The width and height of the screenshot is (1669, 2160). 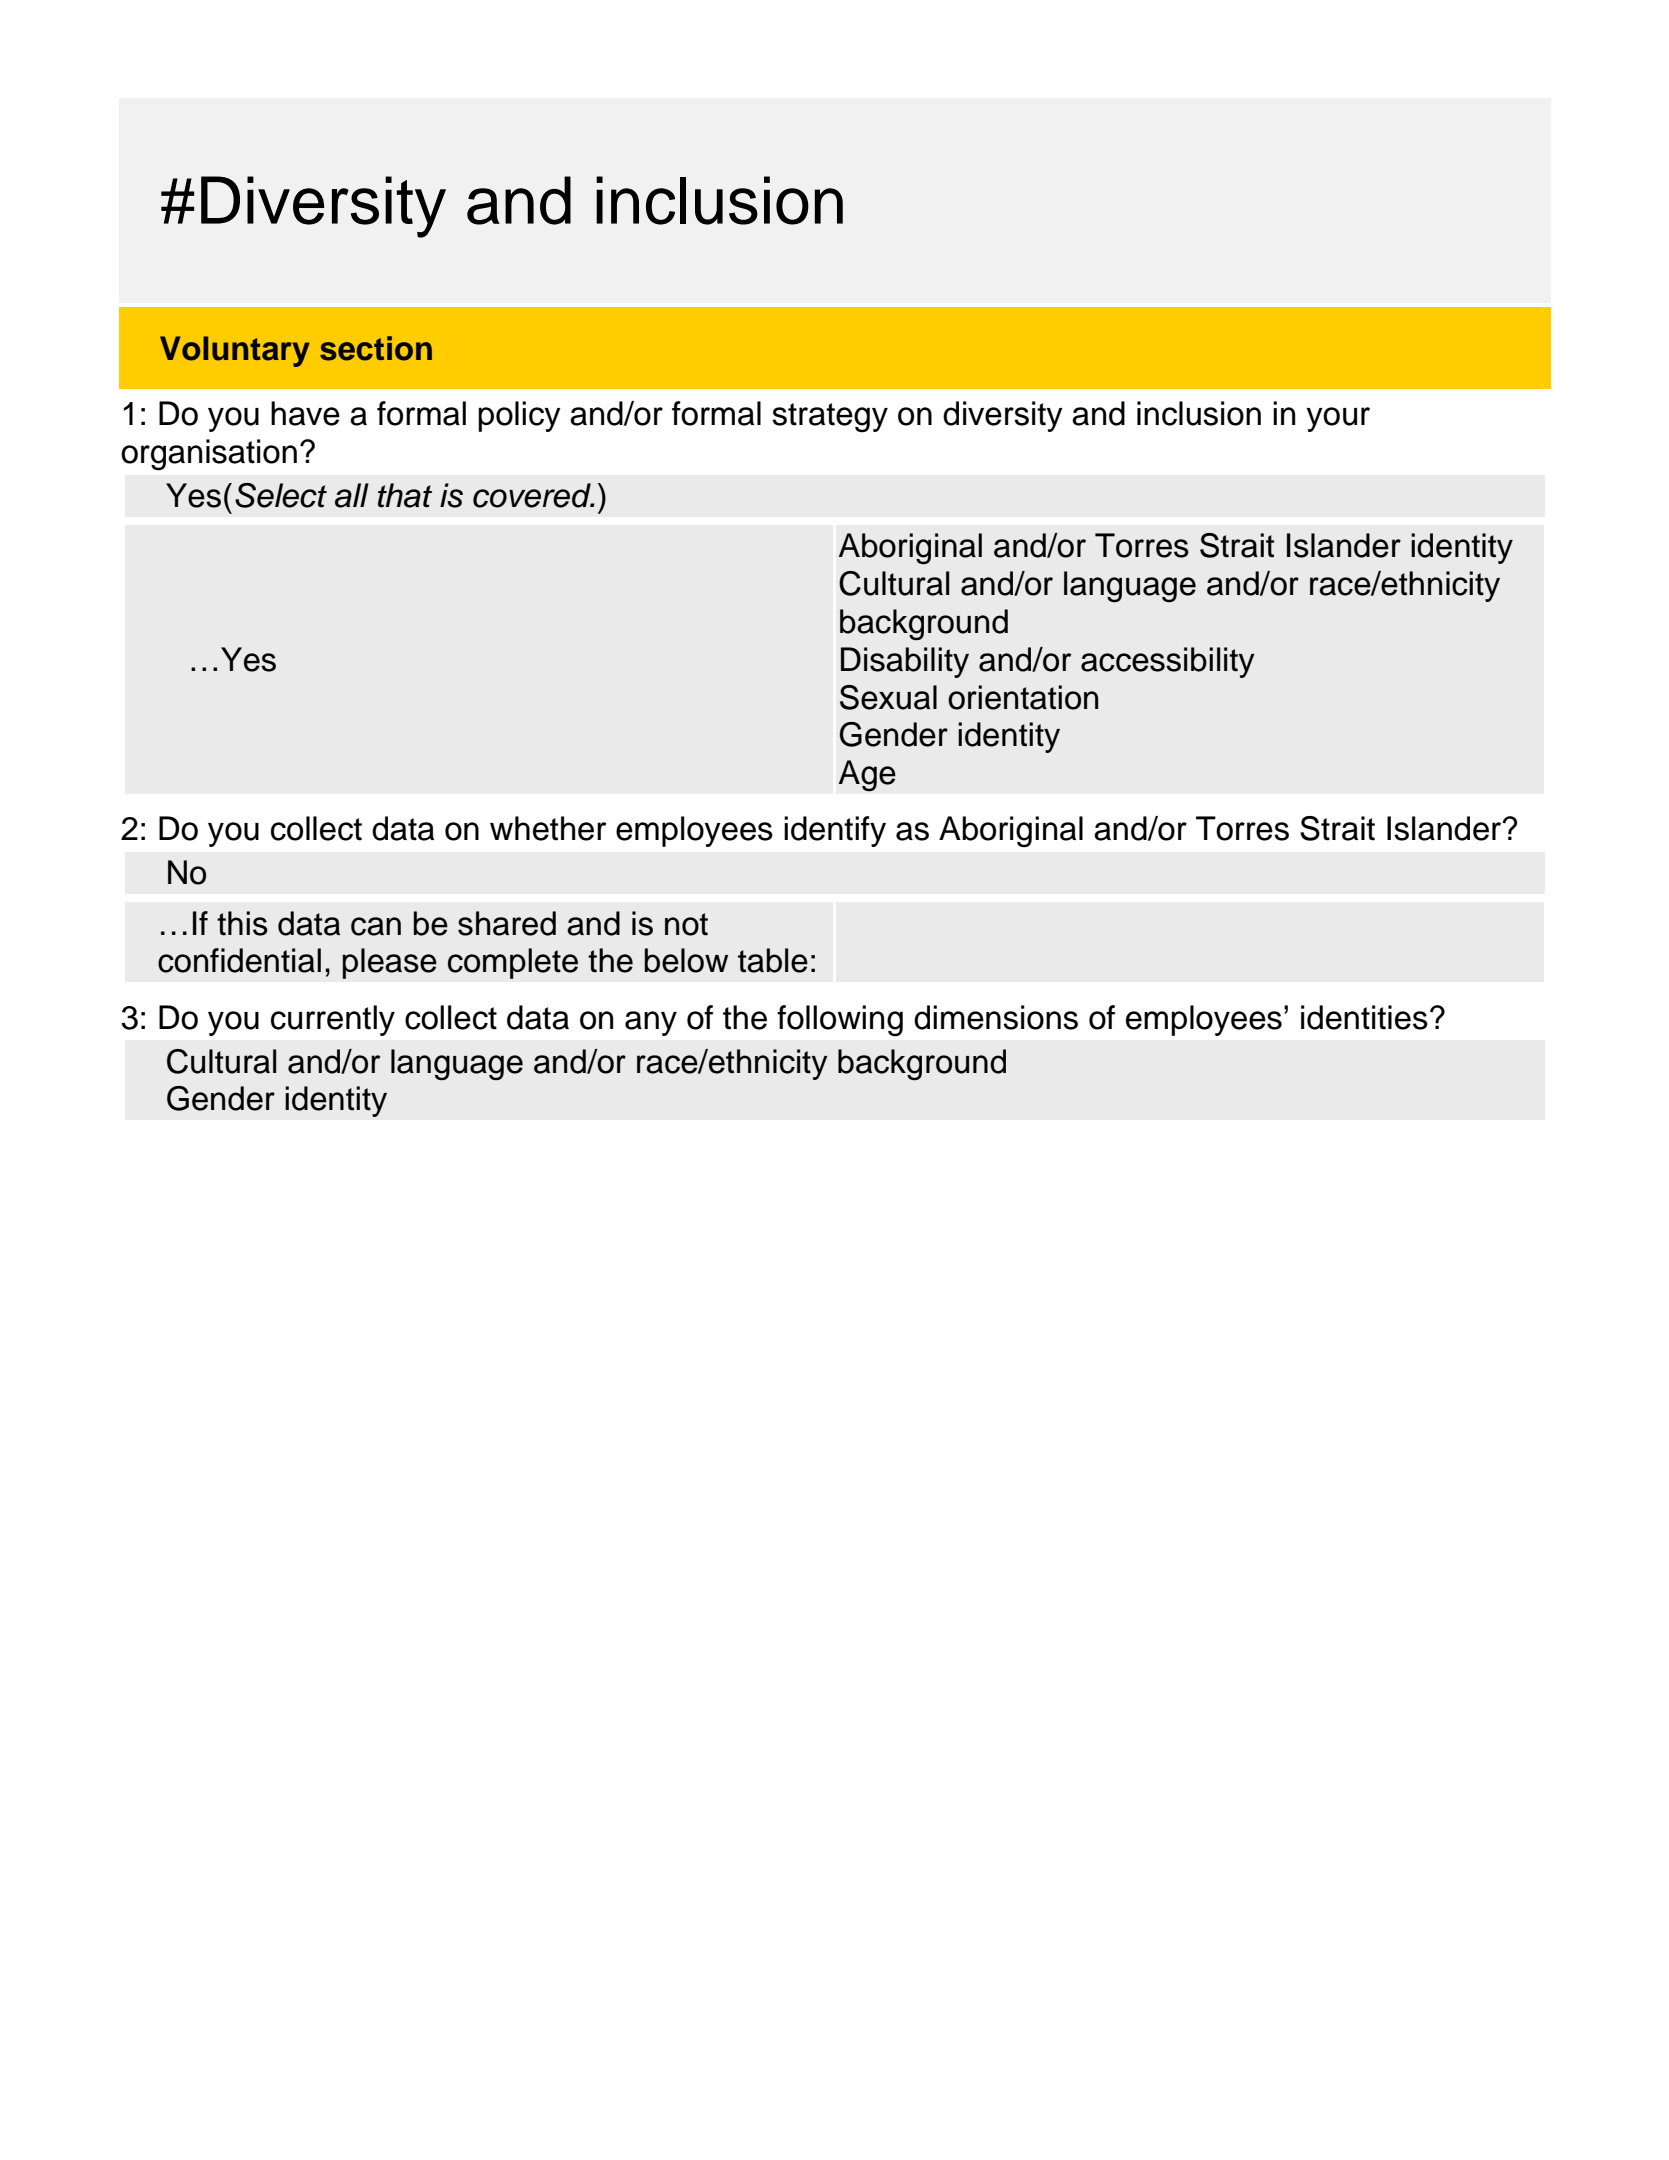 What do you see at coordinates (835, 831) in the screenshot?
I see `identify` at bounding box center [835, 831].
